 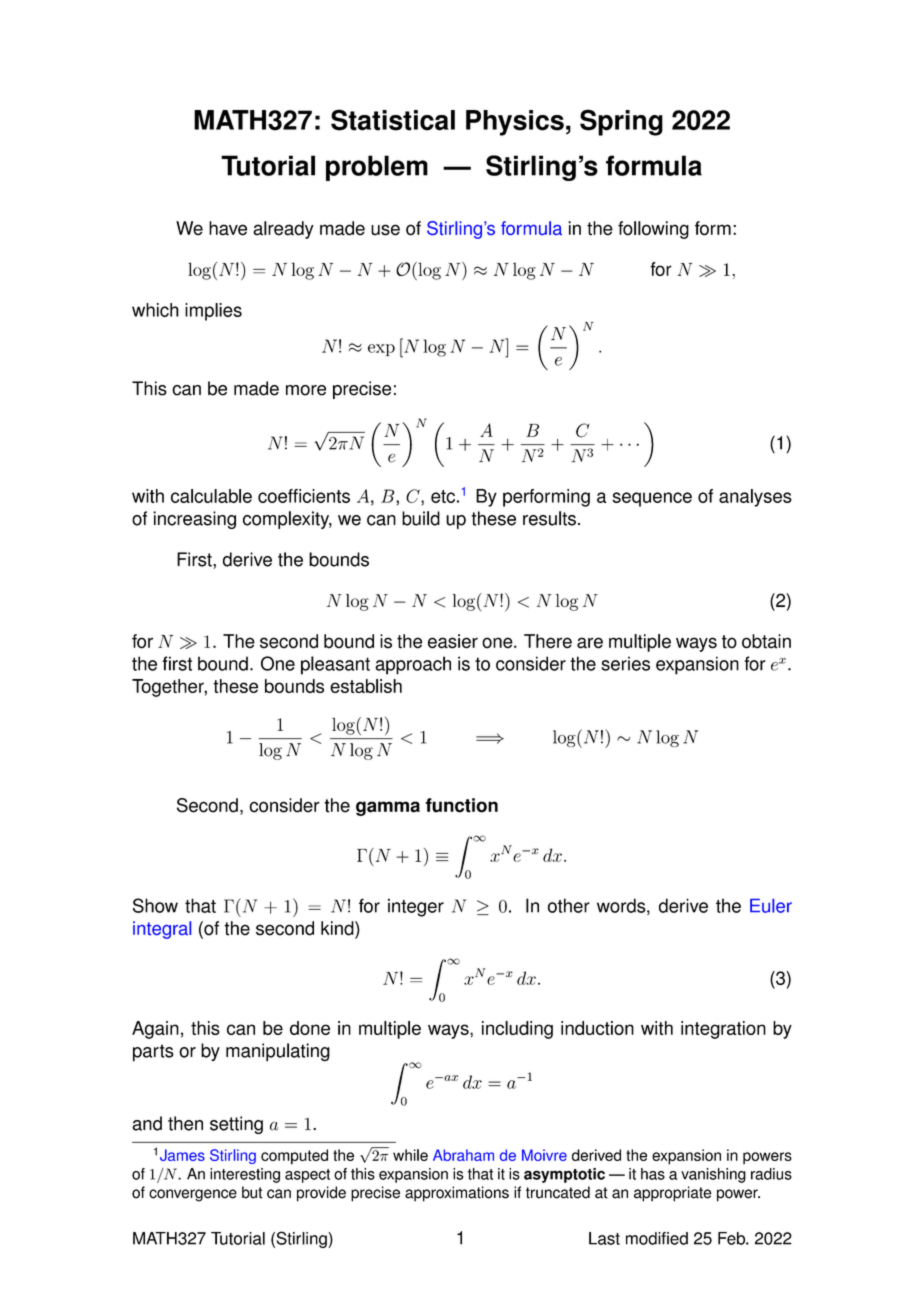 I want to click on Show, so click(x=155, y=905).
